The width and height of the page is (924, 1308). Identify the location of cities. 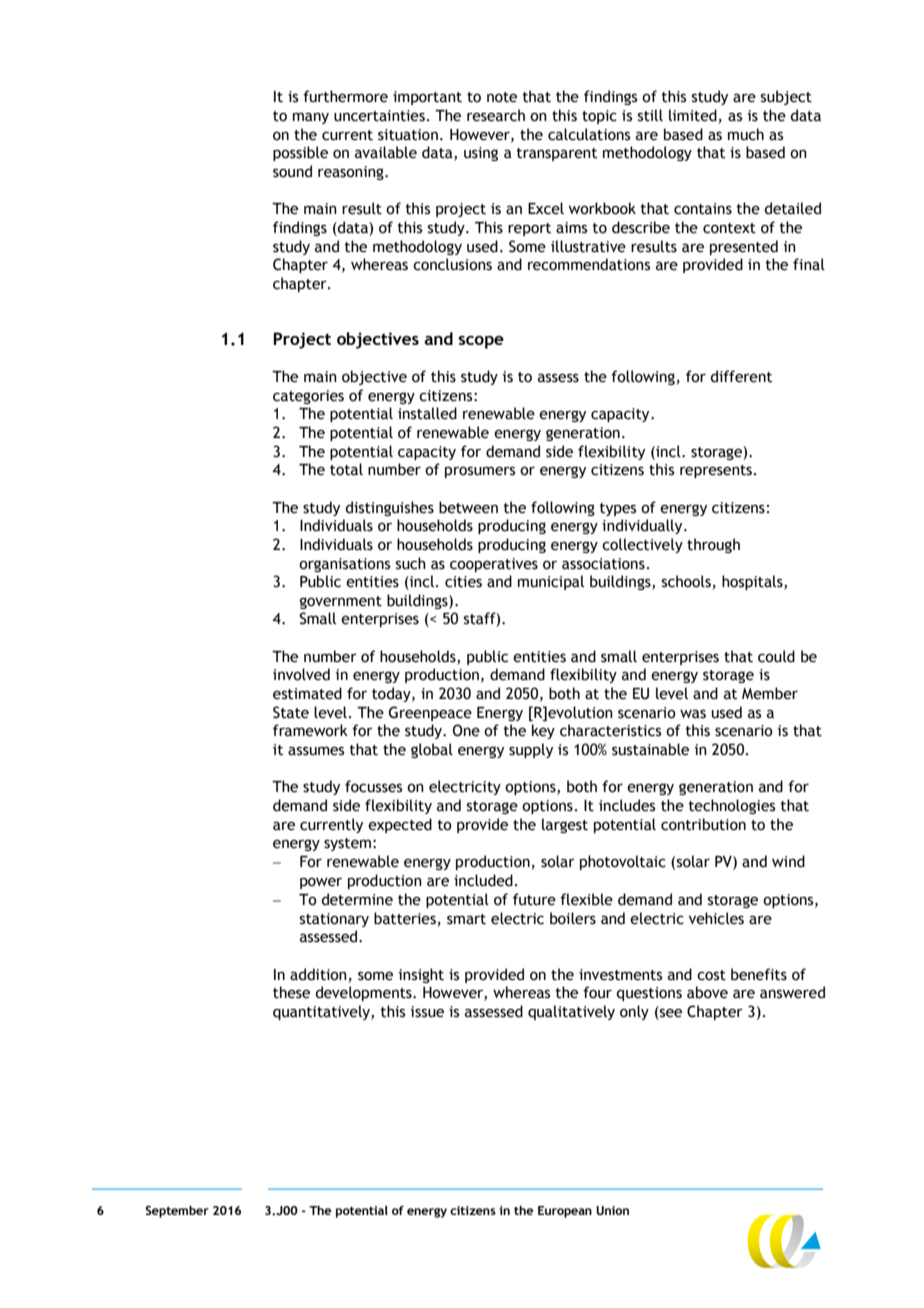
(463, 582).
